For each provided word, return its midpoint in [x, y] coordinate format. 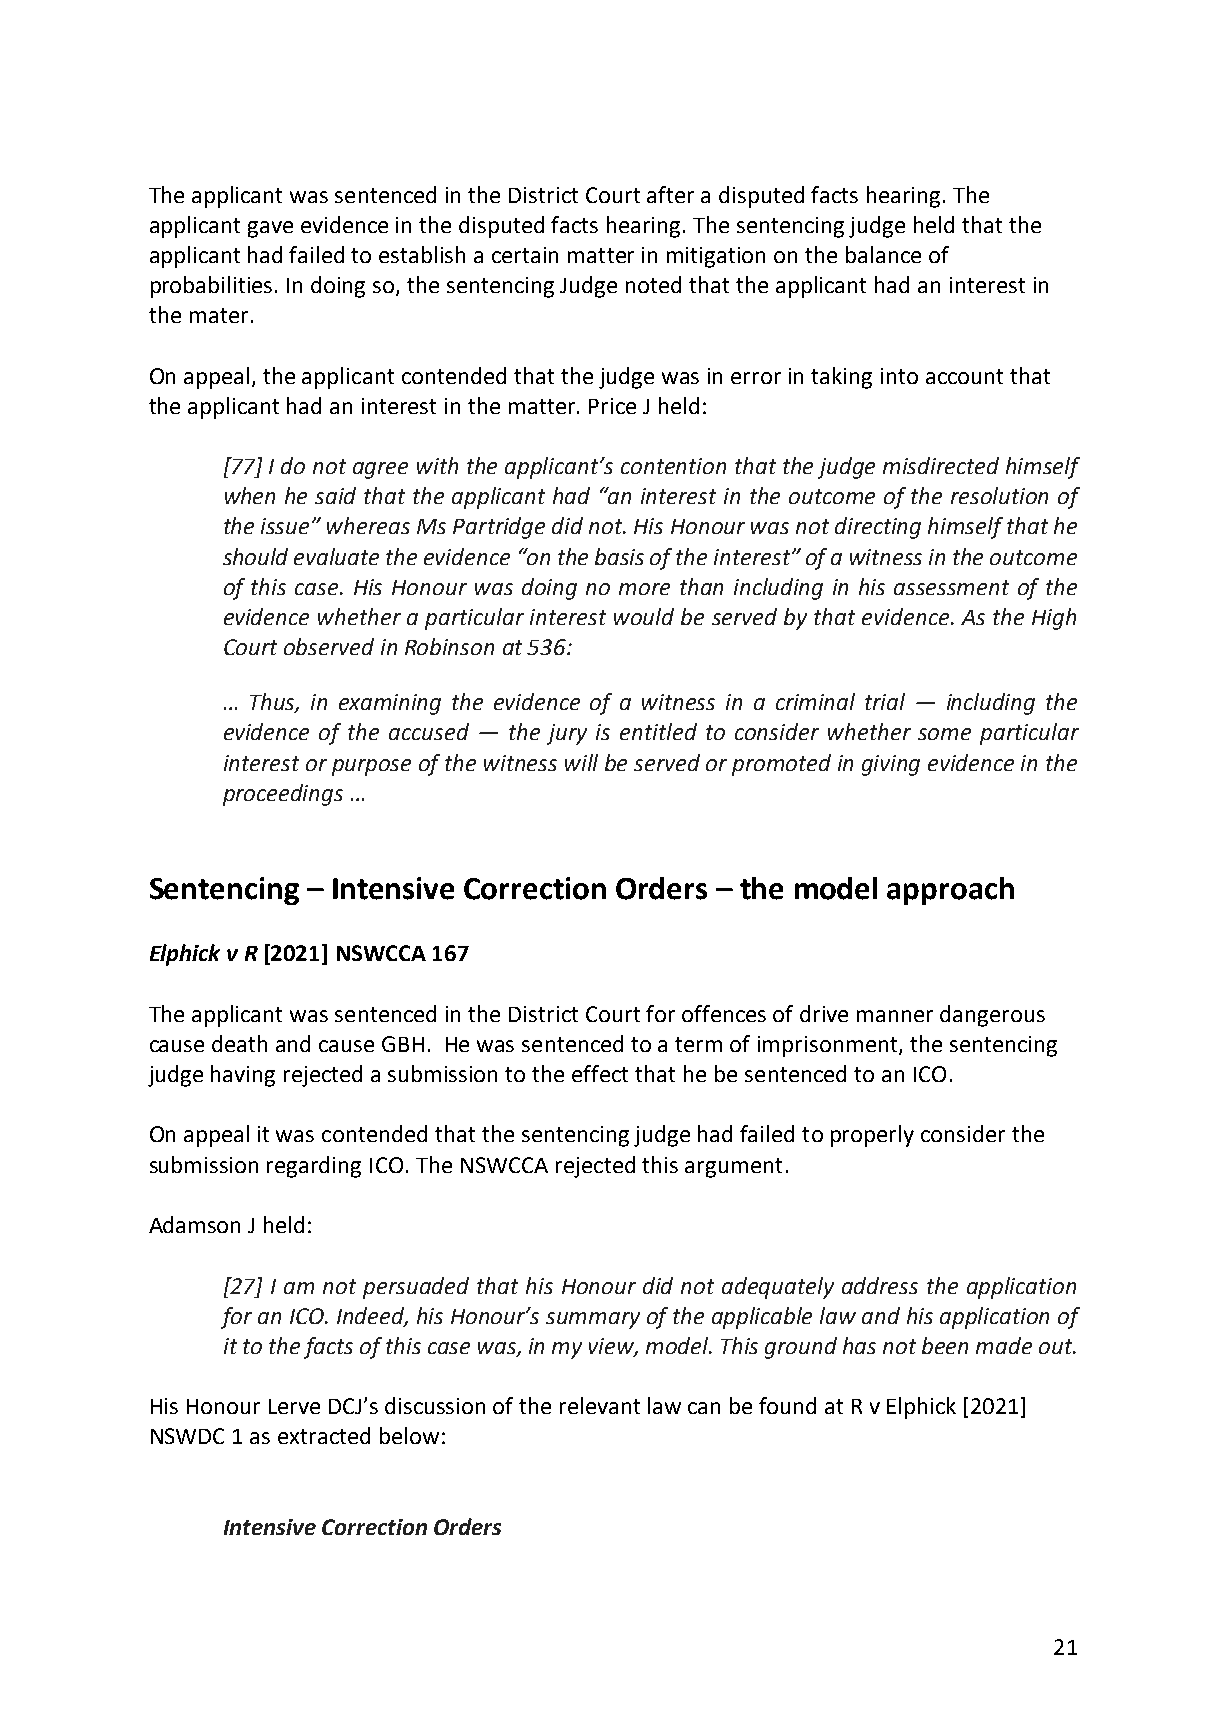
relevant [600, 1405]
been [945, 1345]
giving [891, 765]
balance [883, 254]
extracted [324, 1435]
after [670, 194]
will [581, 762]
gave [270, 229]
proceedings [283, 795]
